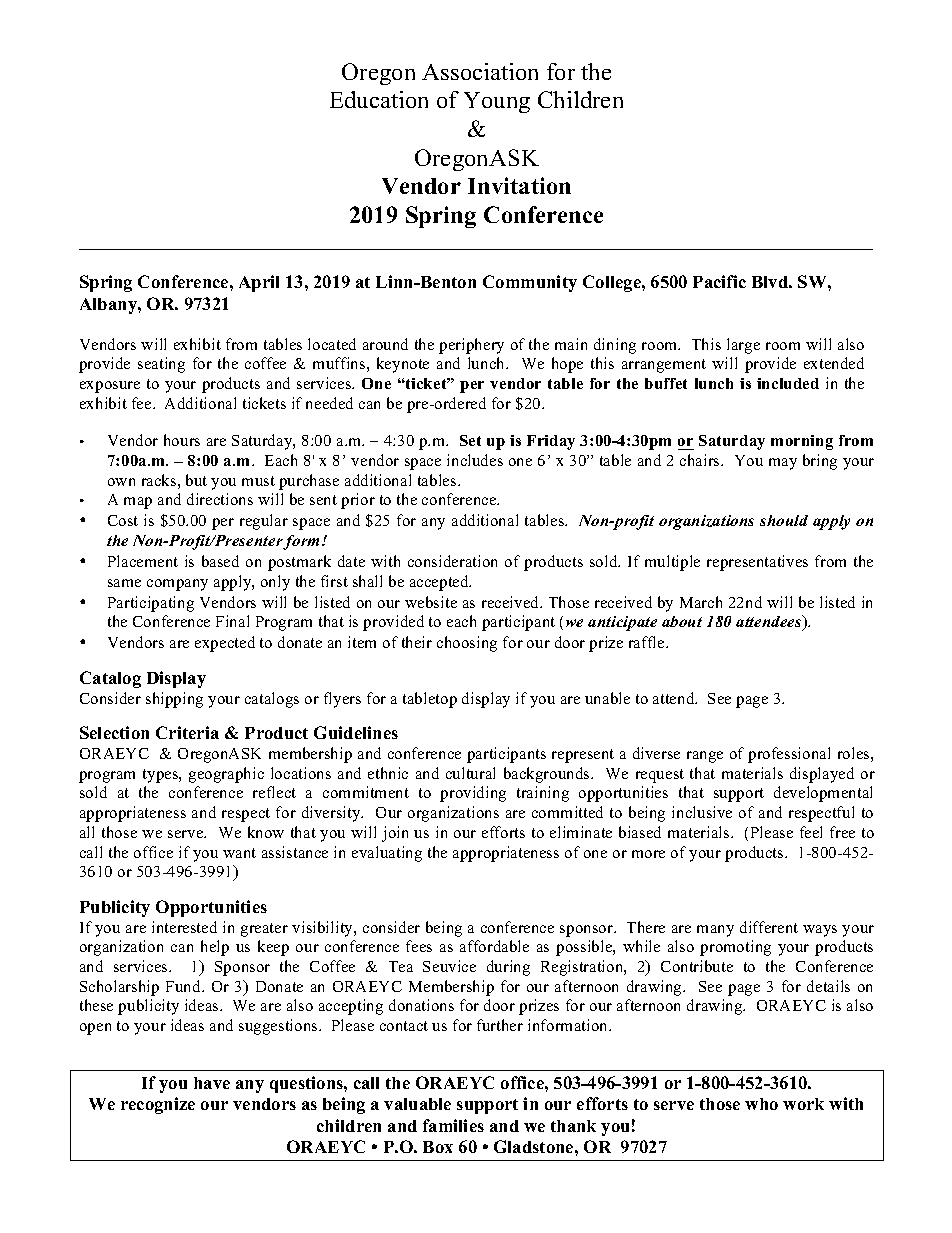 The width and height of the screenshot is (952, 1233). Describe the element at coordinates (453, 1125) in the screenshot. I see `families` at that location.
